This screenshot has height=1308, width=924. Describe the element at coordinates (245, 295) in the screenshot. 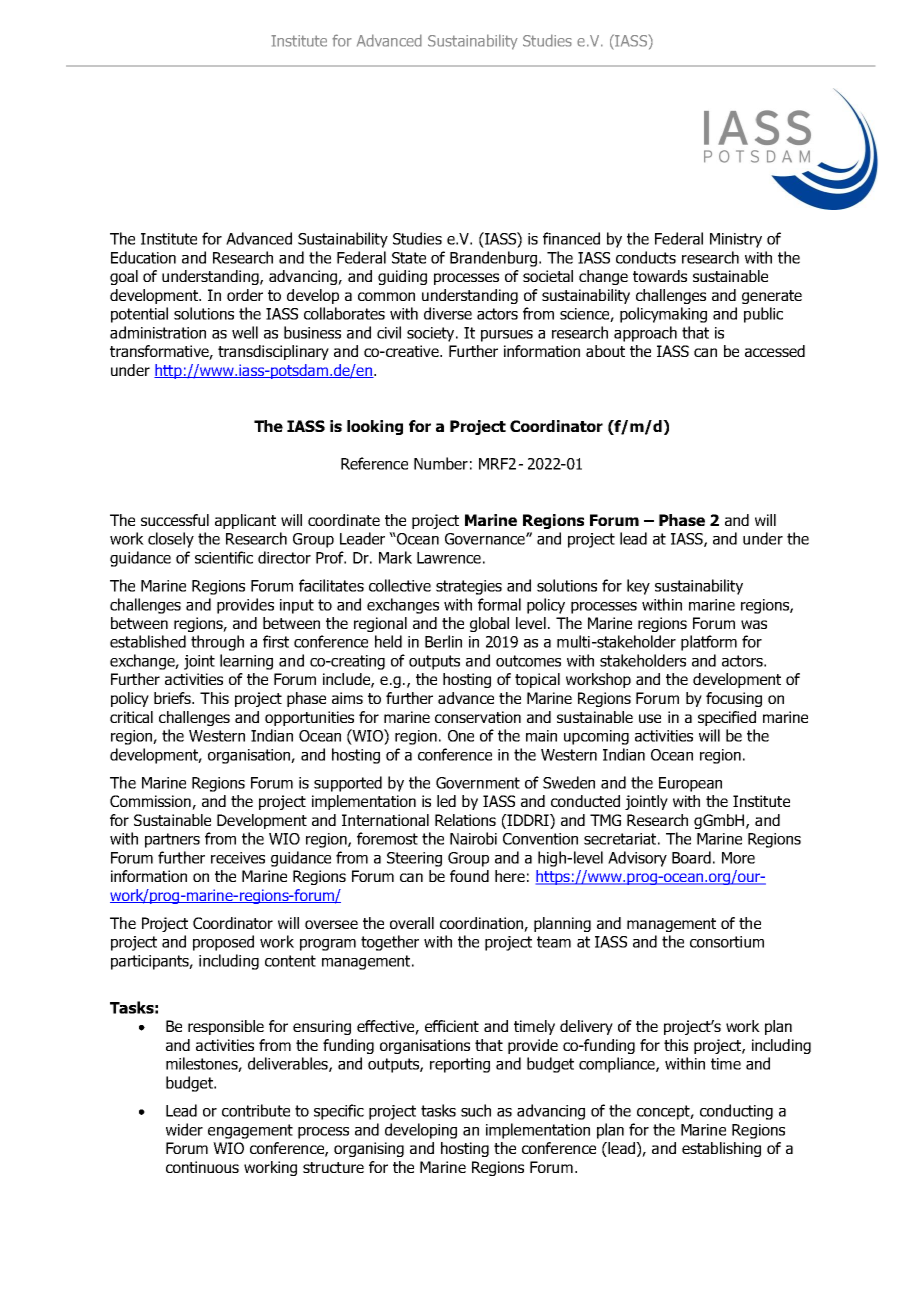

I see `order` at that location.
